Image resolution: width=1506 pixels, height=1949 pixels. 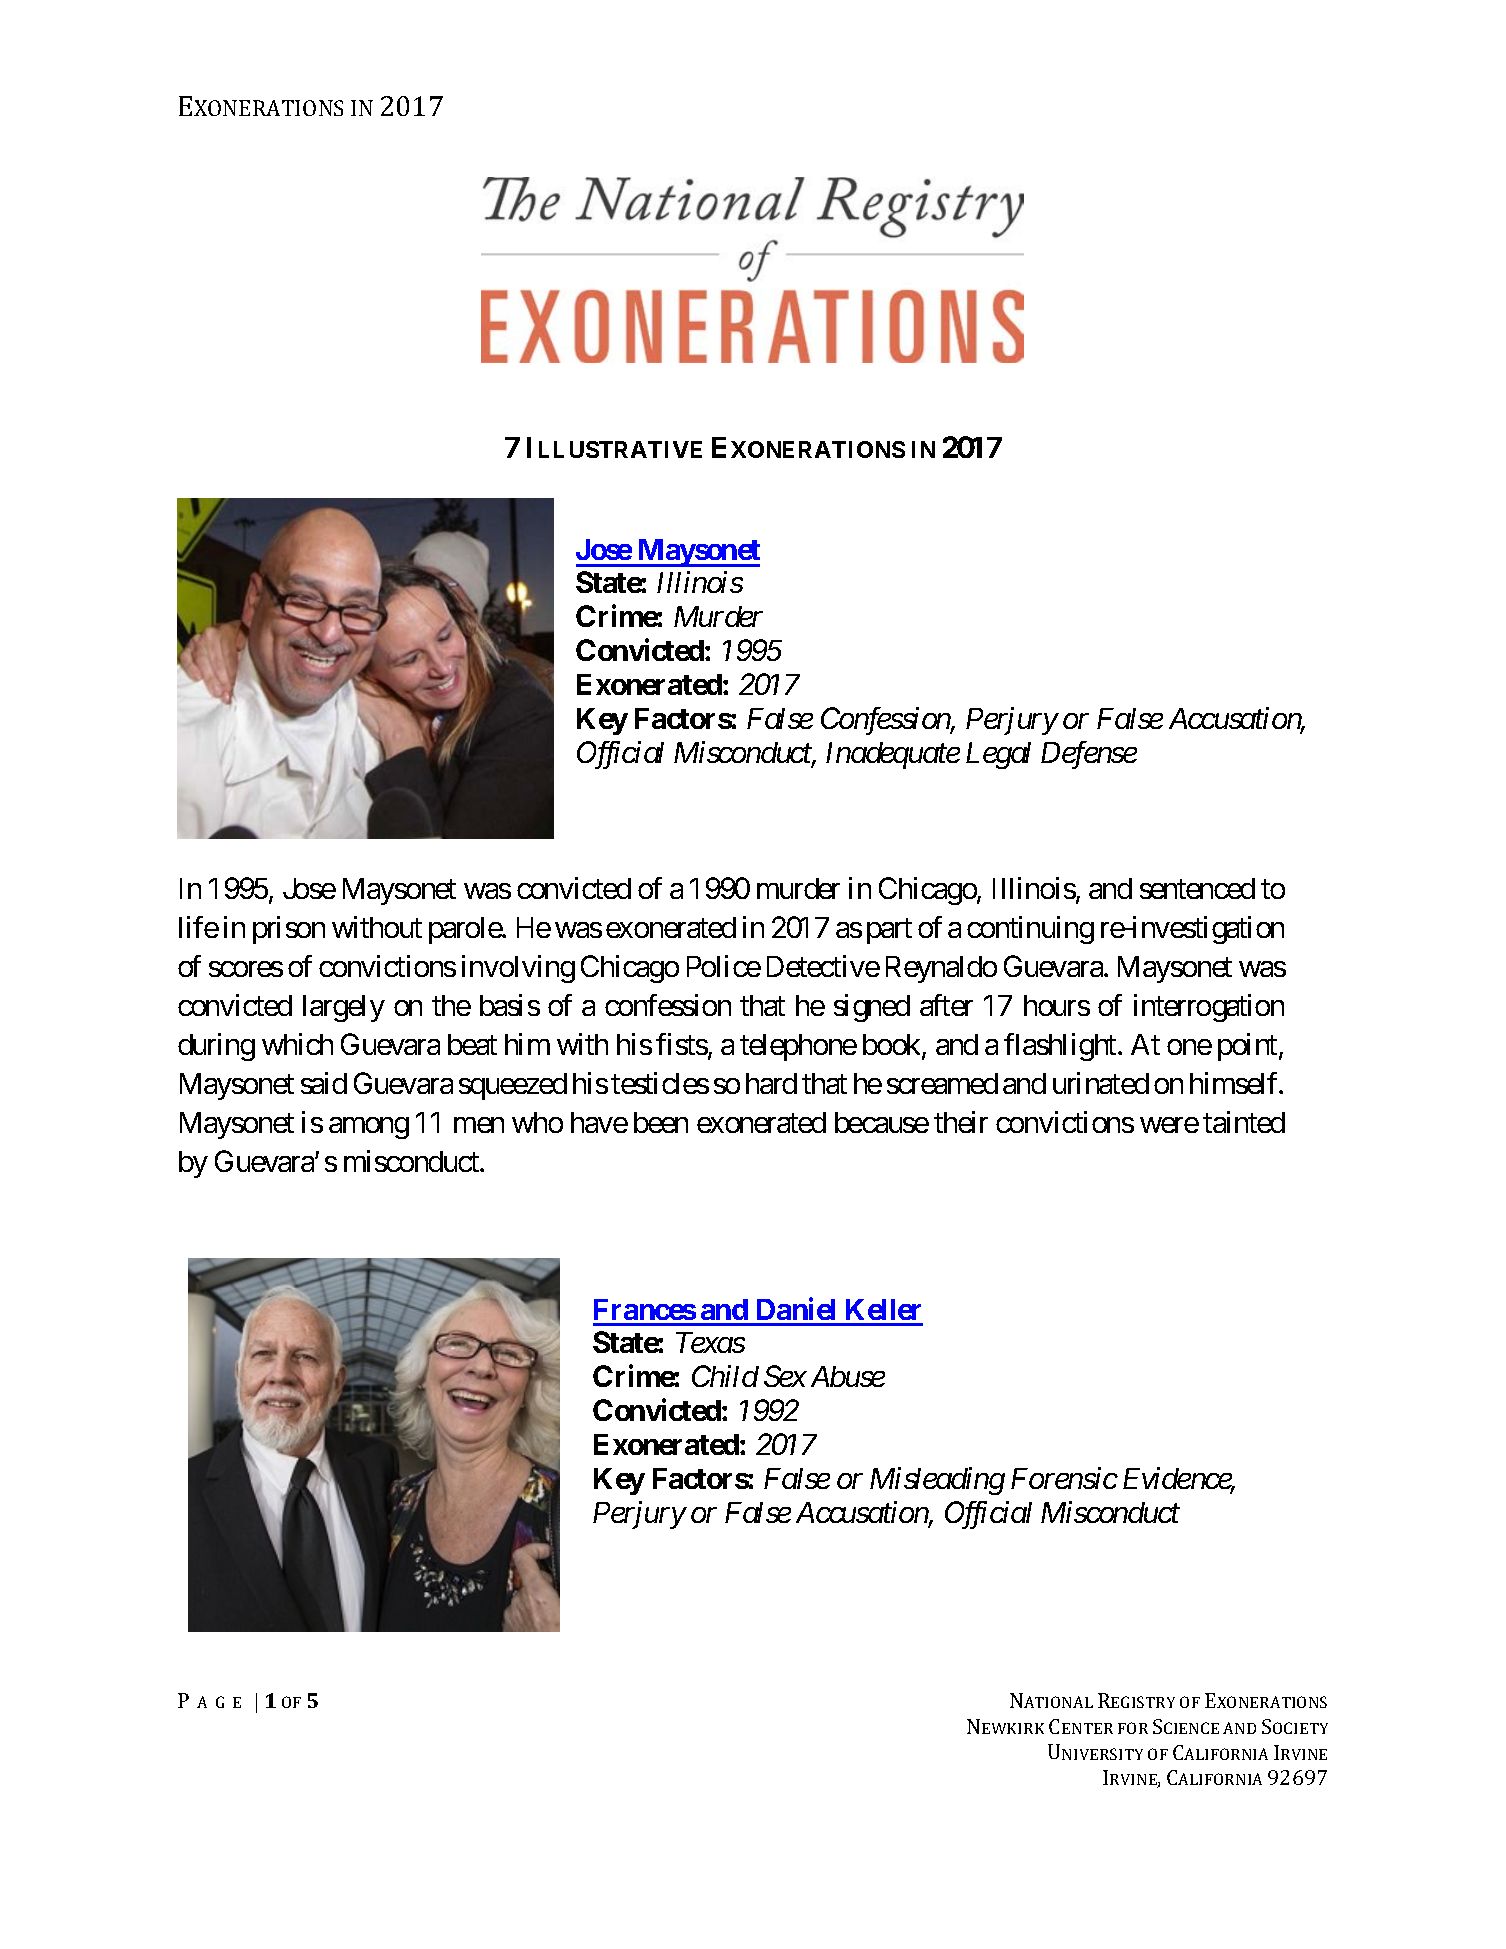 What do you see at coordinates (369, 1128) in the screenshot?
I see `among` at bounding box center [369, 1128].
